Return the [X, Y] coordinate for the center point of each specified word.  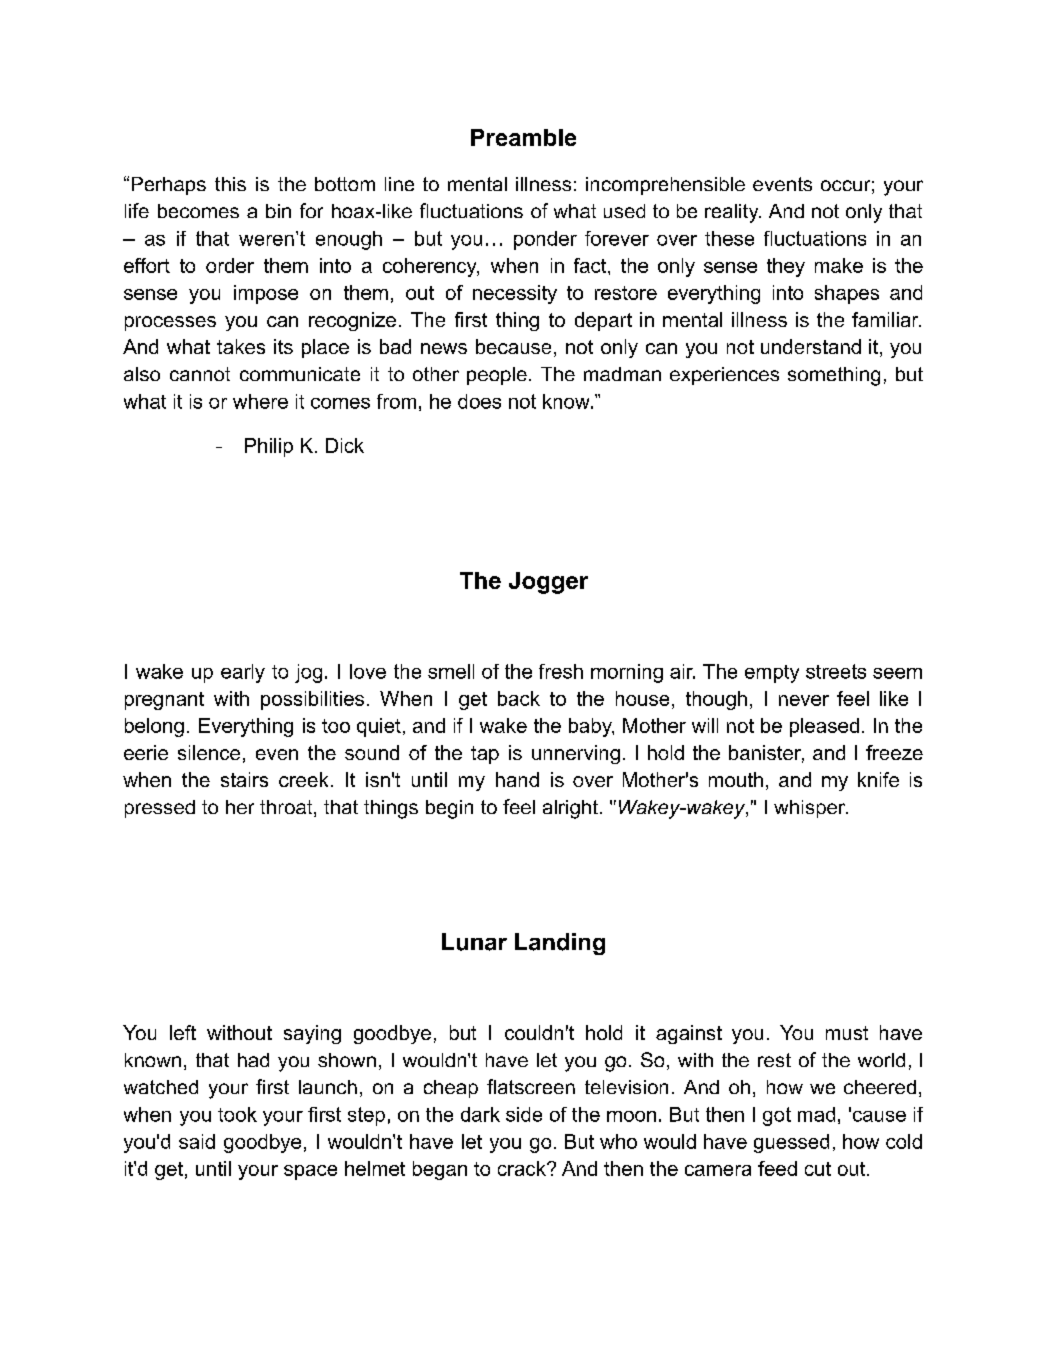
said [197, 1141]
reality [733, 213]
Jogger [548, 583]
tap [485, 755]
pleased [824, 727]
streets [836, 671]
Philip [269, 447]
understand [811, 346]
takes [241, 346]
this [230, 184]
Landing [560, 944]
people [497, 376]
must [847, 1033]
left [183, 1032]
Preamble [523, 137]
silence [209, 752]
